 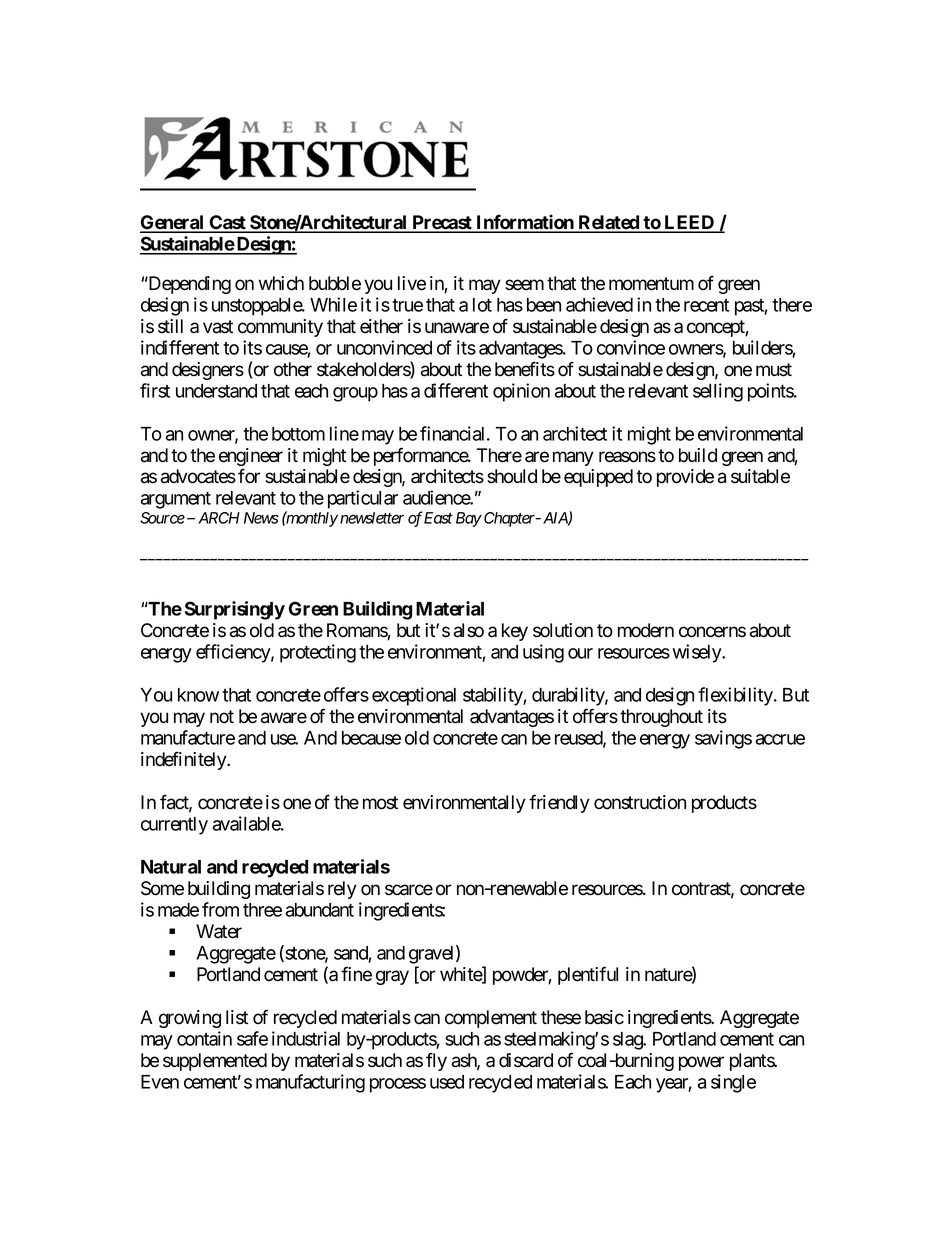 What do you see at coordinates (525, 223) in the page?
I see `Information` at bounding box center [525, 223].
